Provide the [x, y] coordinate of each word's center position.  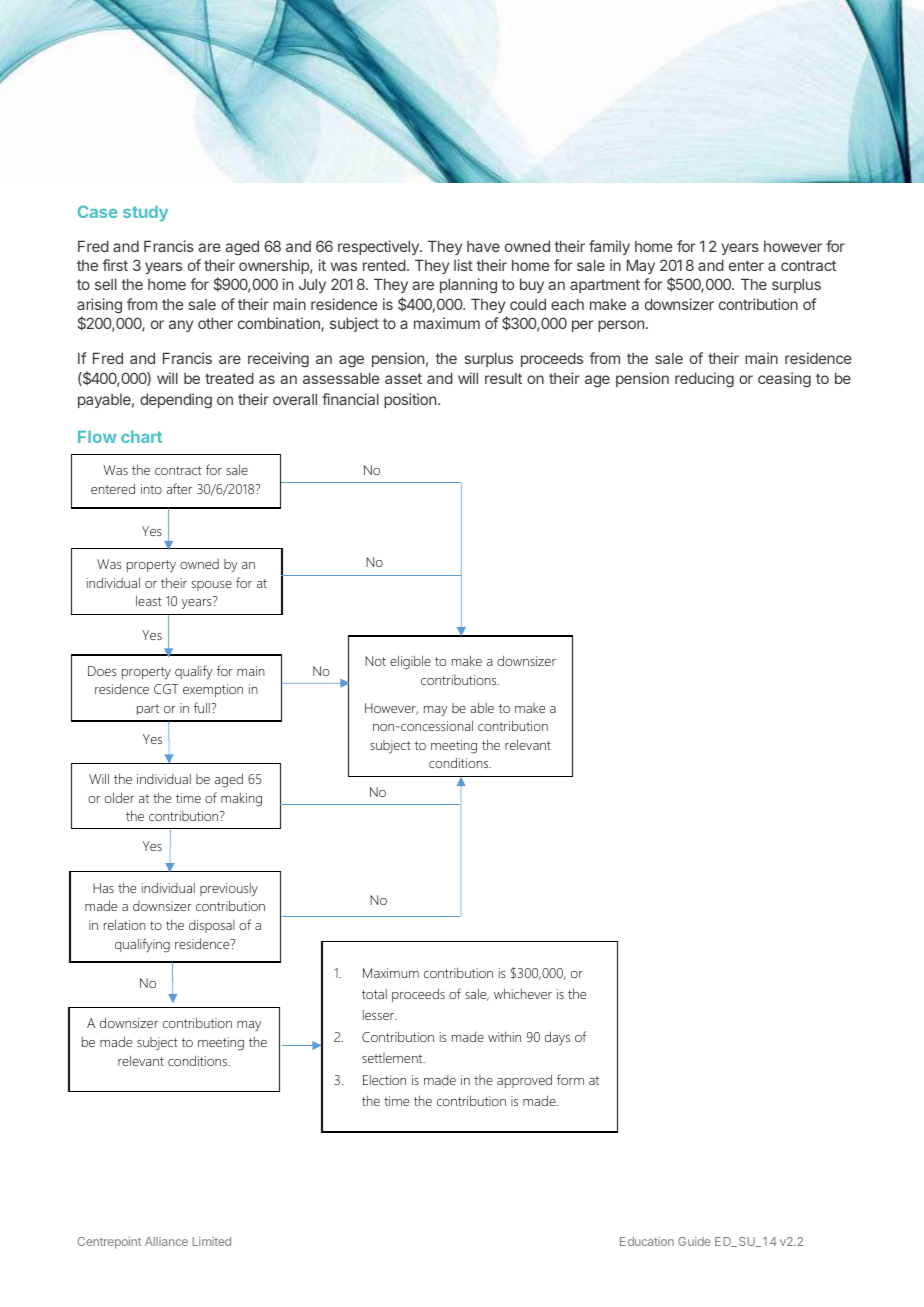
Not [375, 661]
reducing [704, 380]
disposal [212, 926]
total [374, 994]
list [463, 265]
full [202, 707]
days [557, 1038]
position [411, 400]
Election [384, 1080]
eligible [410, 662]
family [609, 247]
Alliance [166, 1241]
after [179, 488]
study [145, 214]
